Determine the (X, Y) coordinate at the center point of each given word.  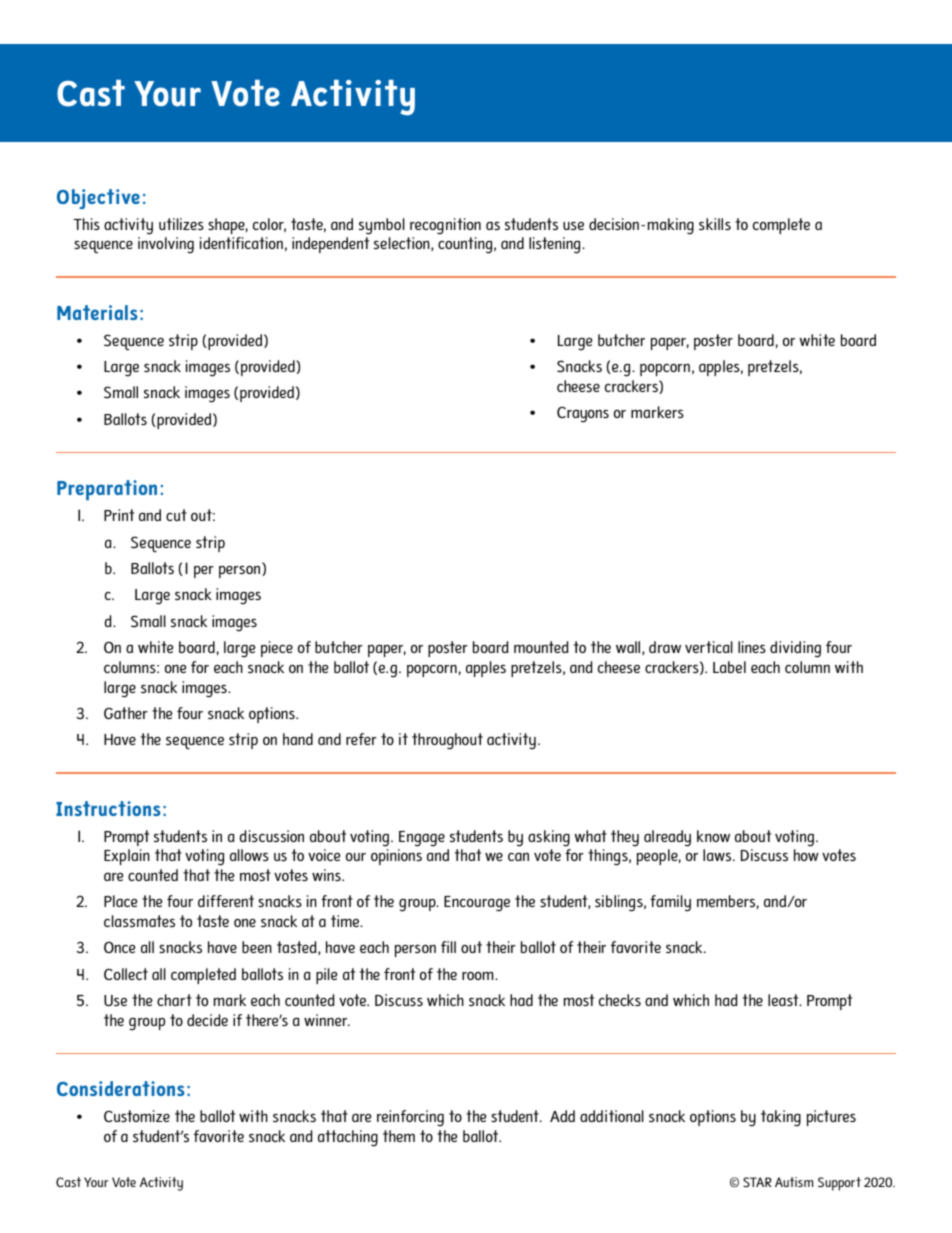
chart (174, 1000)
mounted (541, 647)
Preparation (107, 490)
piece (277, 649)
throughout (447, 741)
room (479, 975)
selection (403, 244)
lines (752, 647)
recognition (445, 226)
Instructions (108, 808)
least (784, 1000)
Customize (137, 1116)
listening (556, 245)
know (713, 836)
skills (715, 224)
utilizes (181, 224)
